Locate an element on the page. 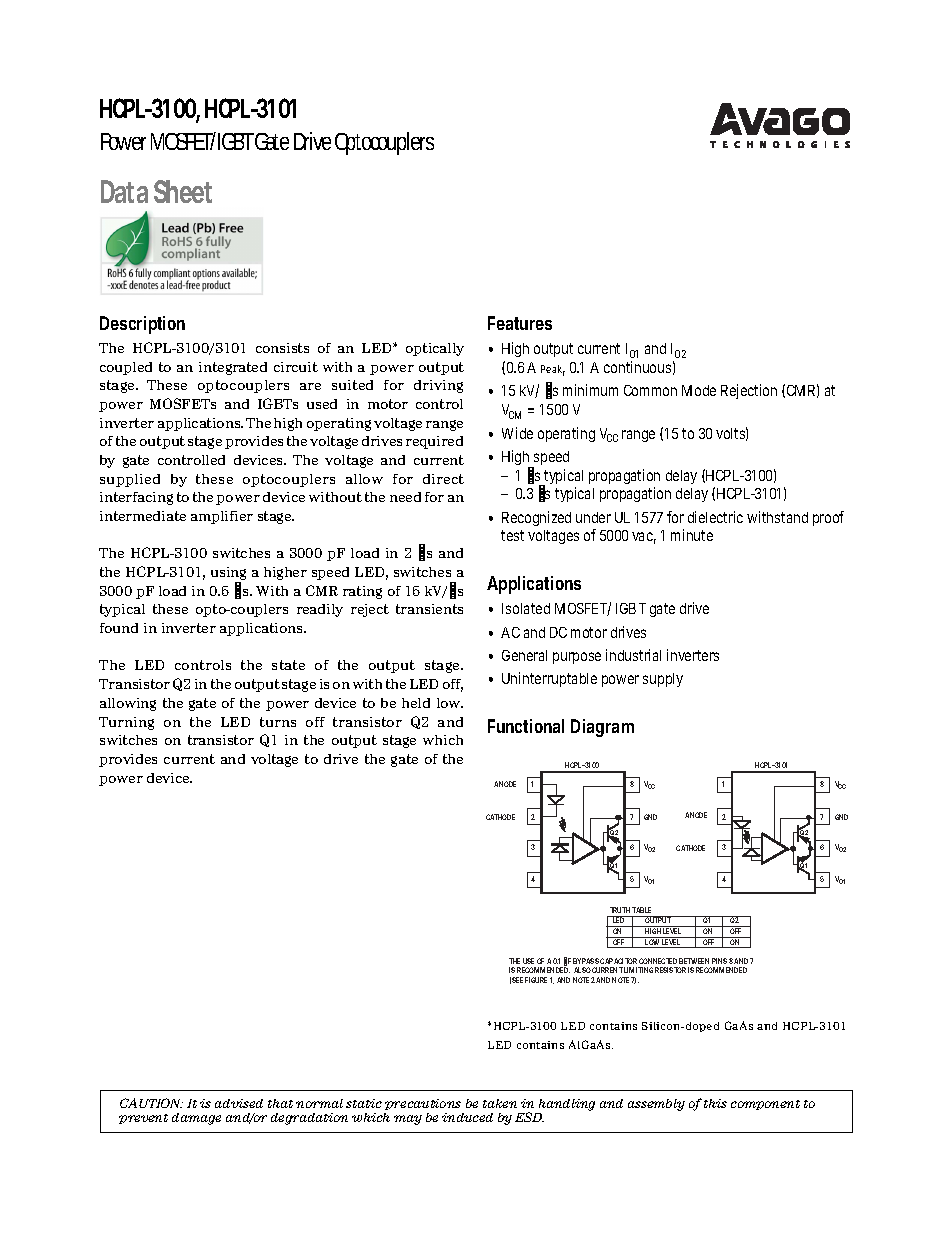 The width and height of the image is (952, 1233). Turning is located at coordinates (126, 723).
